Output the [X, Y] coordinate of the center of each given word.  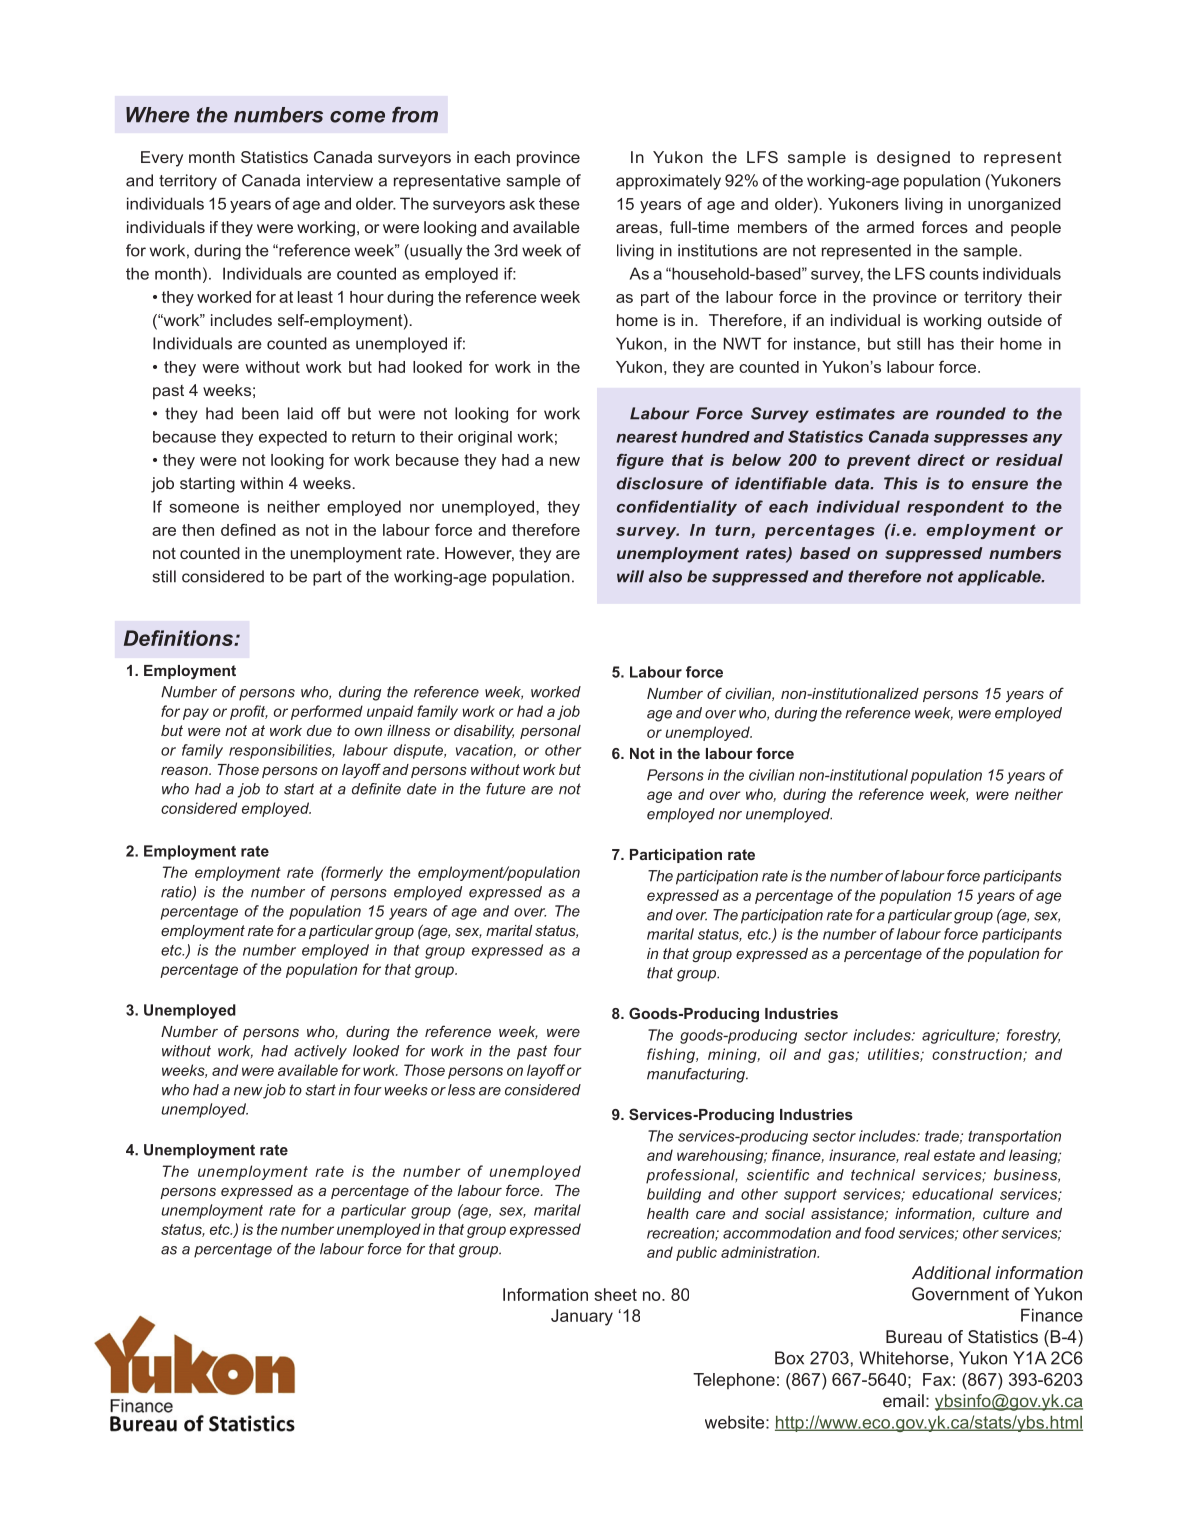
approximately [668, 182]
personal [550, 732]
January [582, 1317]
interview [340, 180]
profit [249, 712]
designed [913, 159]
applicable [1000, 578]
